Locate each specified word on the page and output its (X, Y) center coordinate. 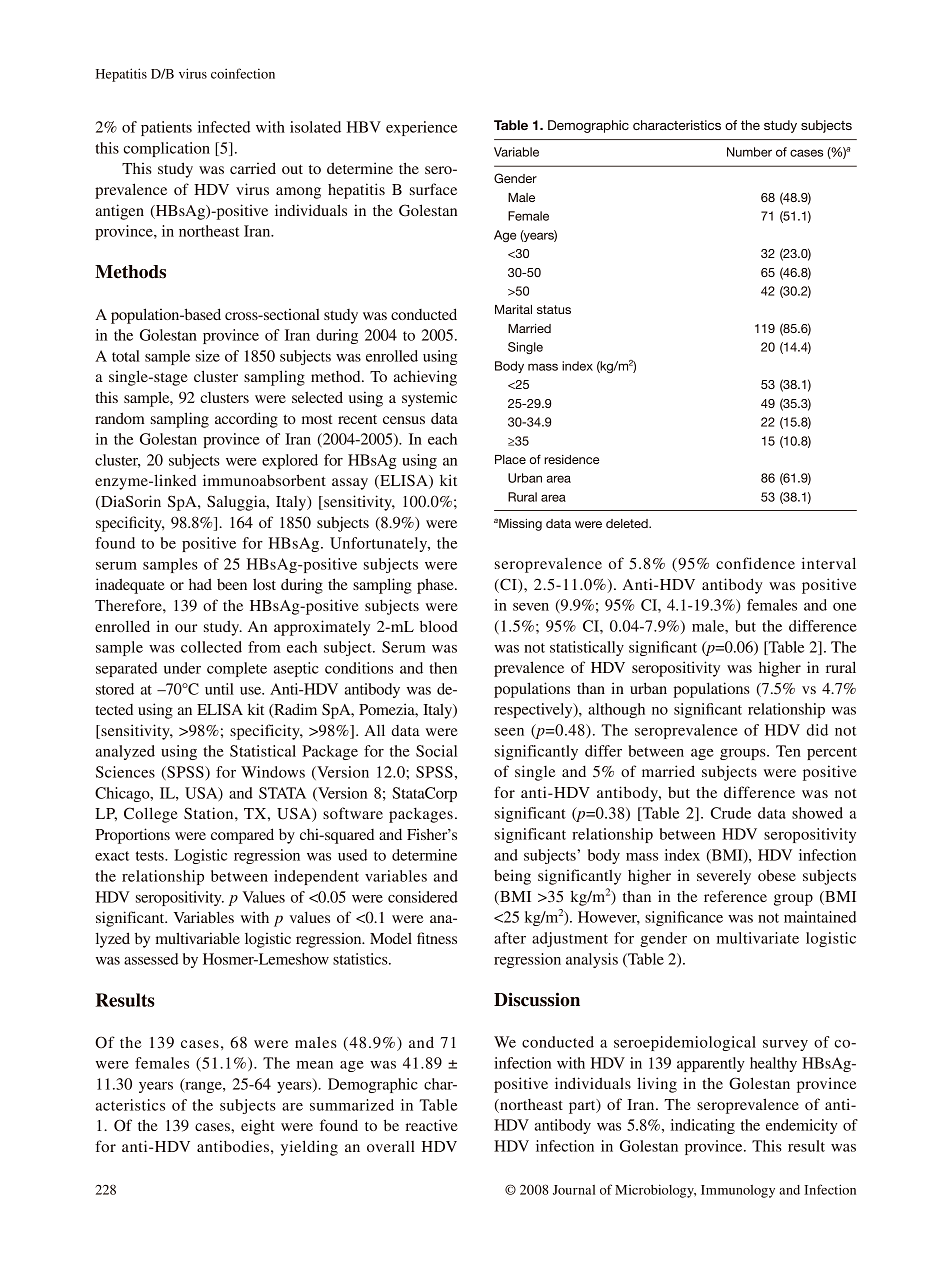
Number (749, 152)
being (512, 877)
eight (258, 1127)
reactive (432, 1125)
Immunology (738, 1191)
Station (210, 813)
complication (166, 149)
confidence (755, 563)
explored (290, 461)
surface (433, 189)
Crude (731, 813)
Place (510, 459)
